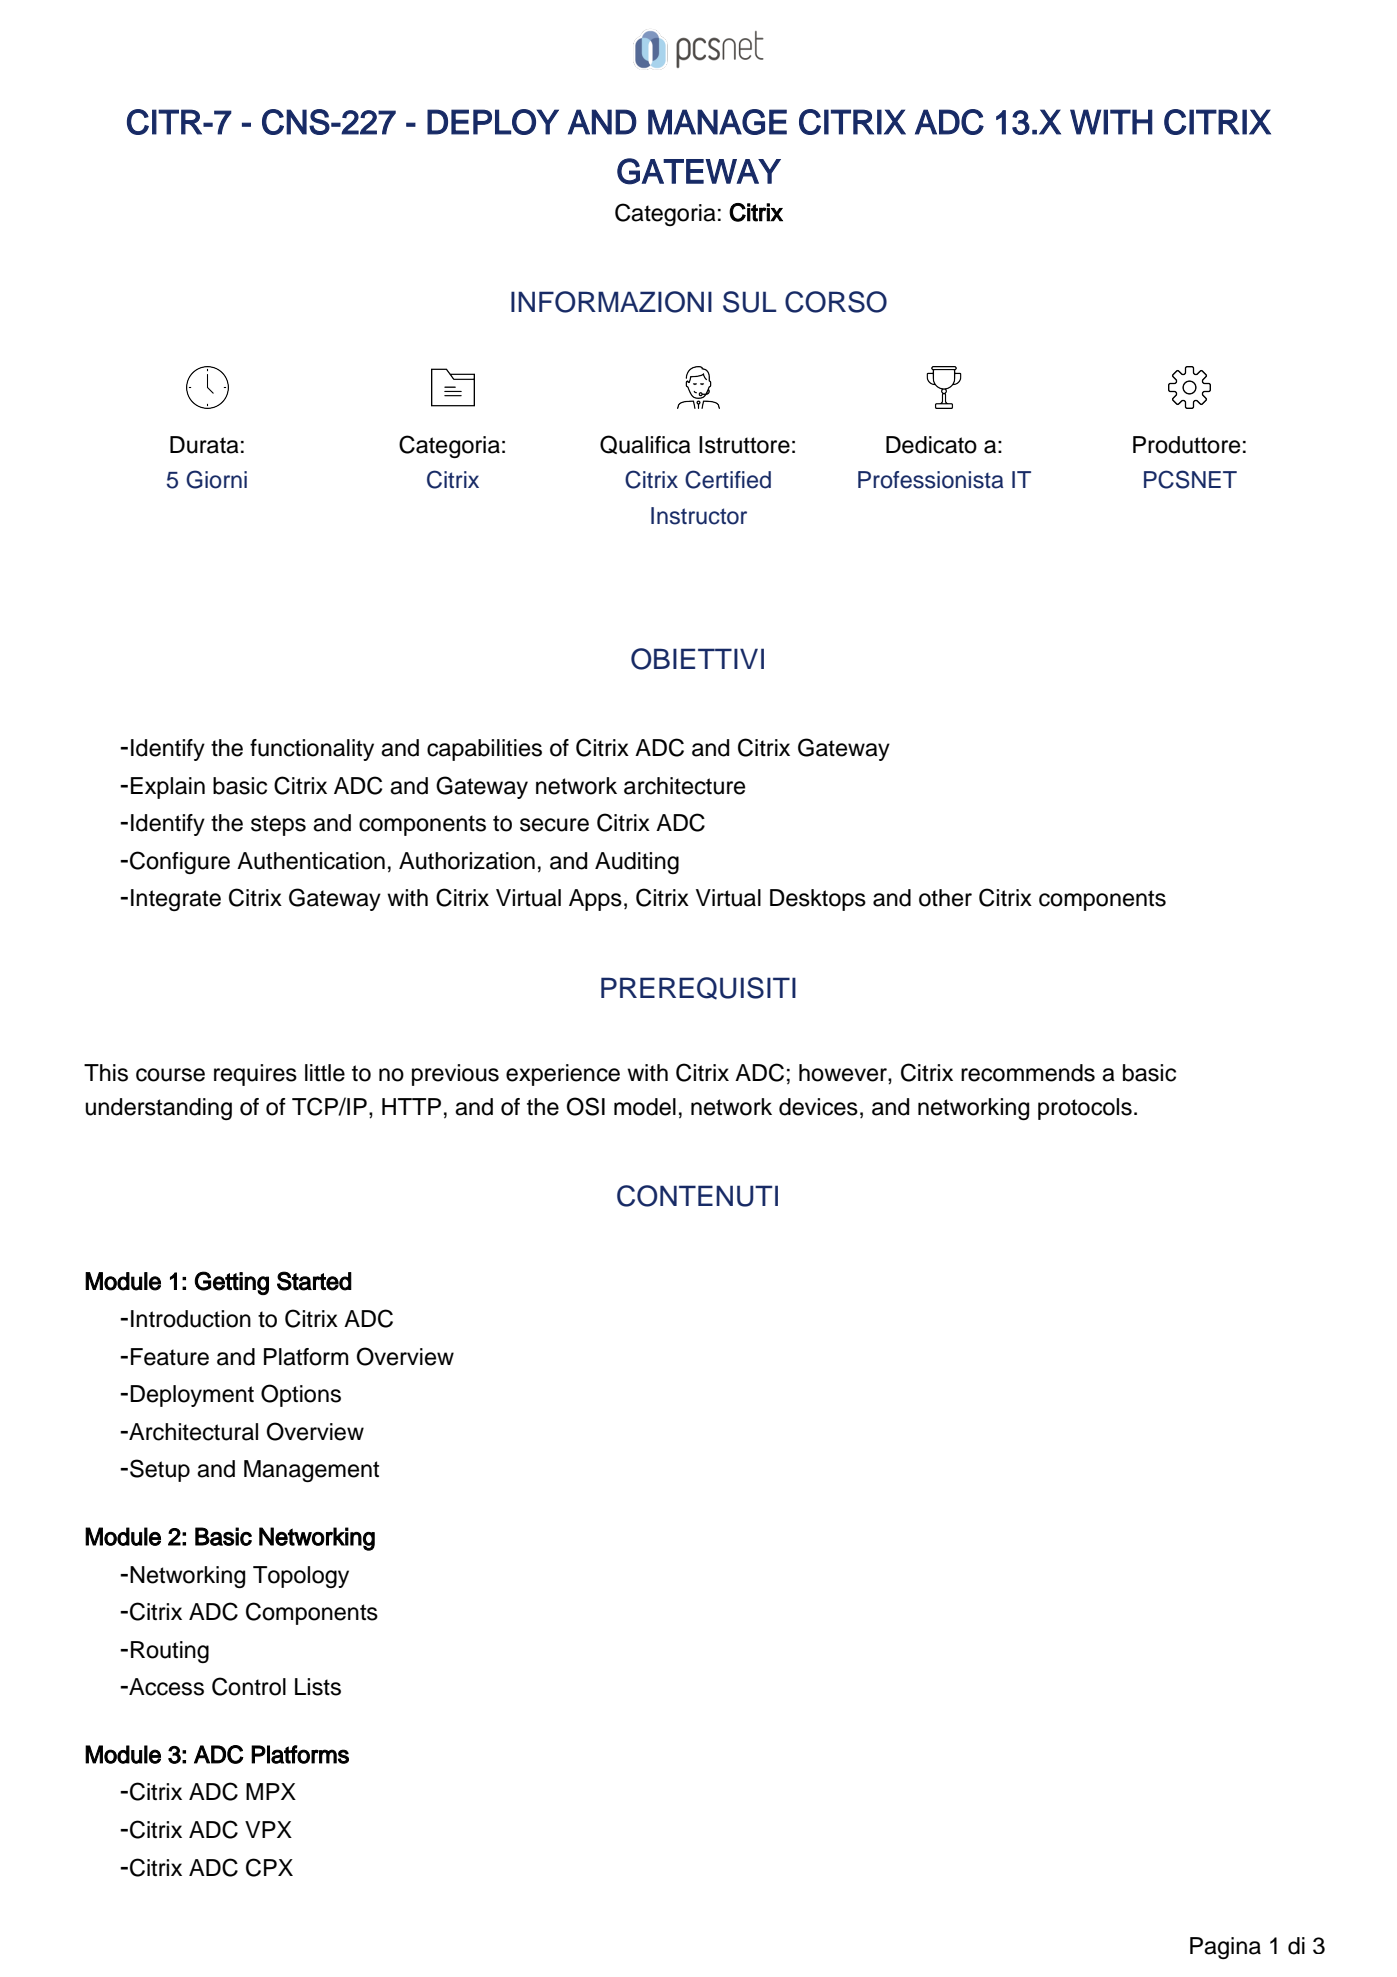  I want to click on SUL, so click(749, 302).
